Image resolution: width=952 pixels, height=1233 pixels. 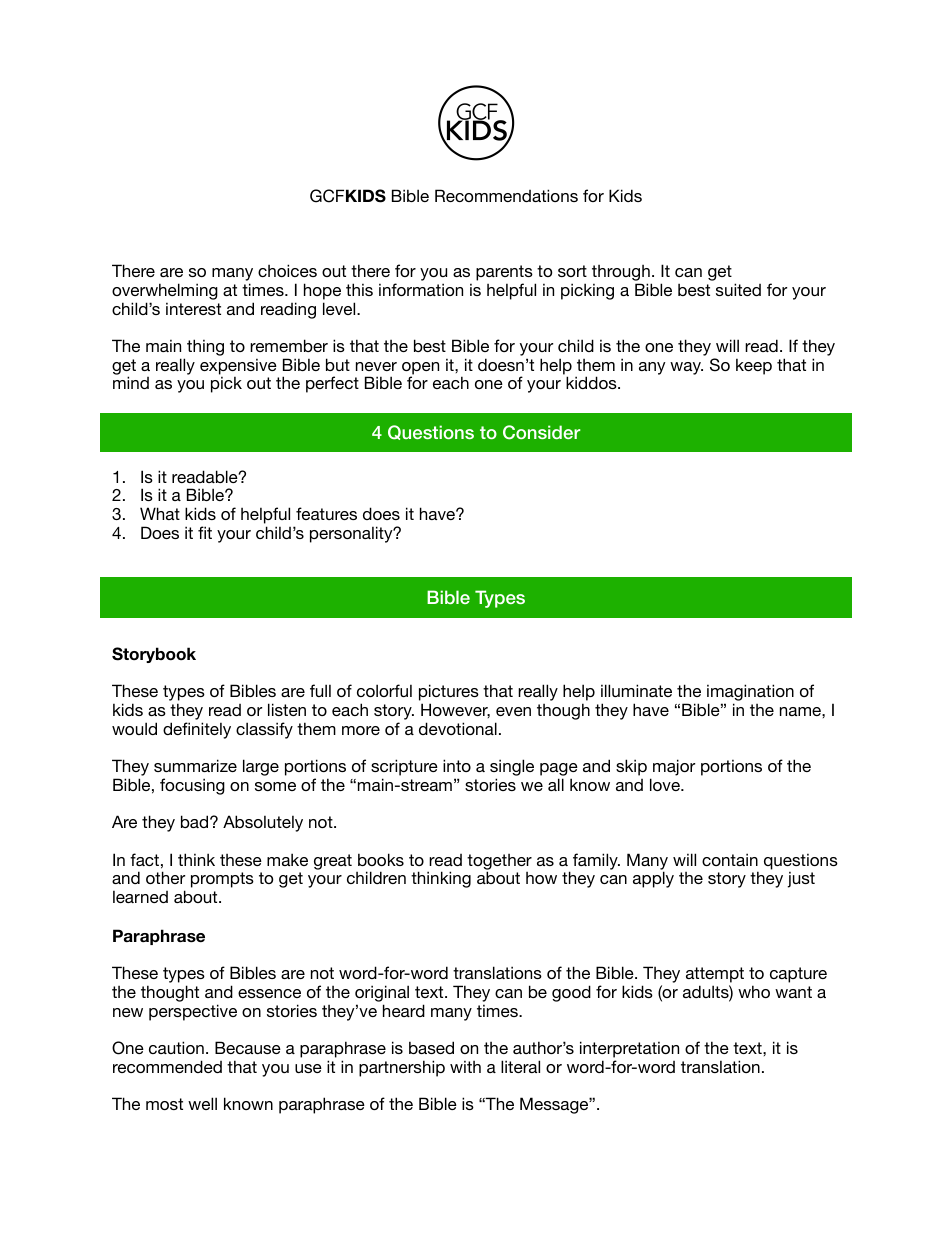 What do you see at coordinates (457, 765) in the page?
I see `into` at bounding box center [457, 765].
